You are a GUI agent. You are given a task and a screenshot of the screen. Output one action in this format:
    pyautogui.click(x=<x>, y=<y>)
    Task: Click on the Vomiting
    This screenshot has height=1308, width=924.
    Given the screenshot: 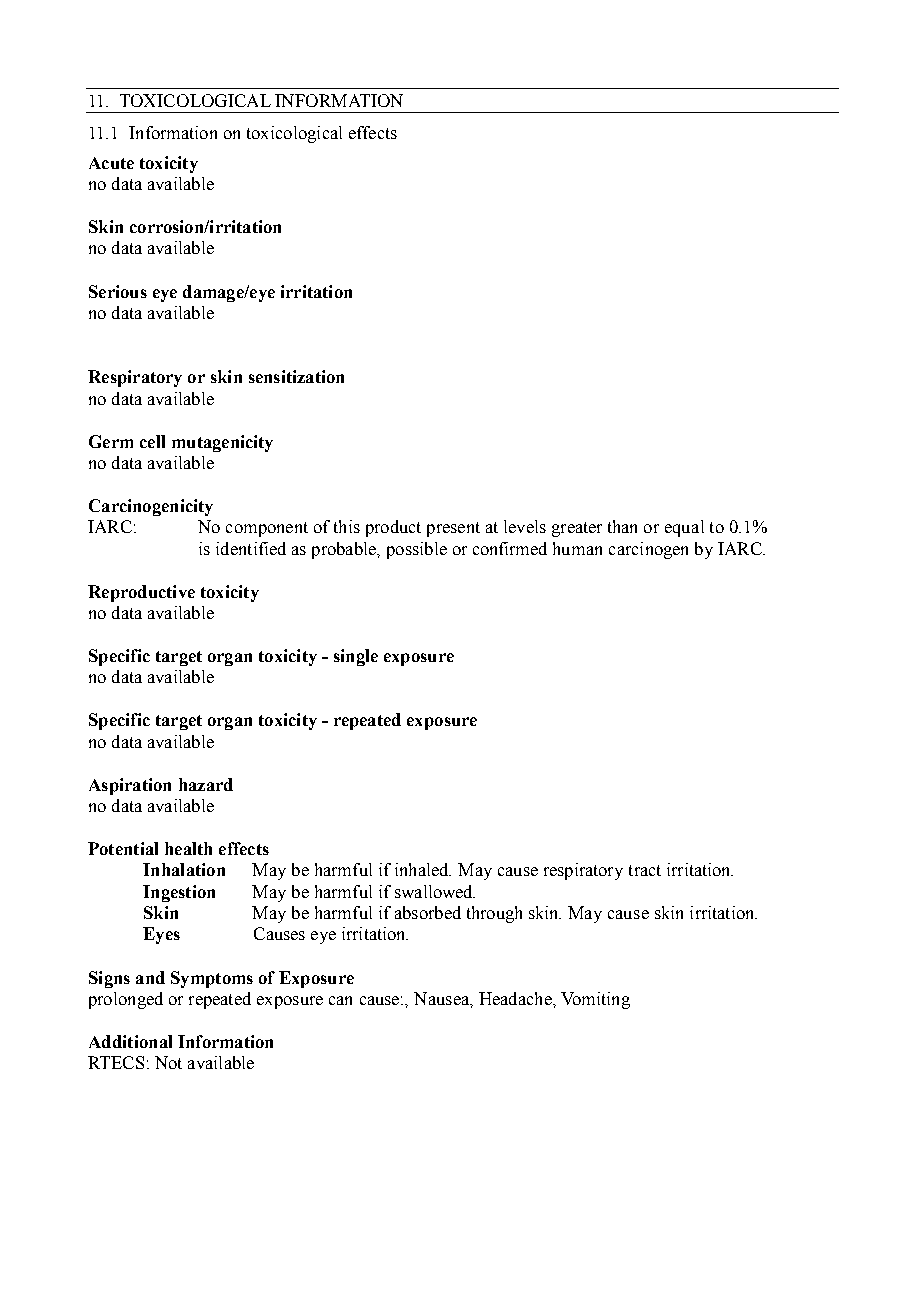 What is the action you would take?
    pyautogui.click(x=595, y=1000)
